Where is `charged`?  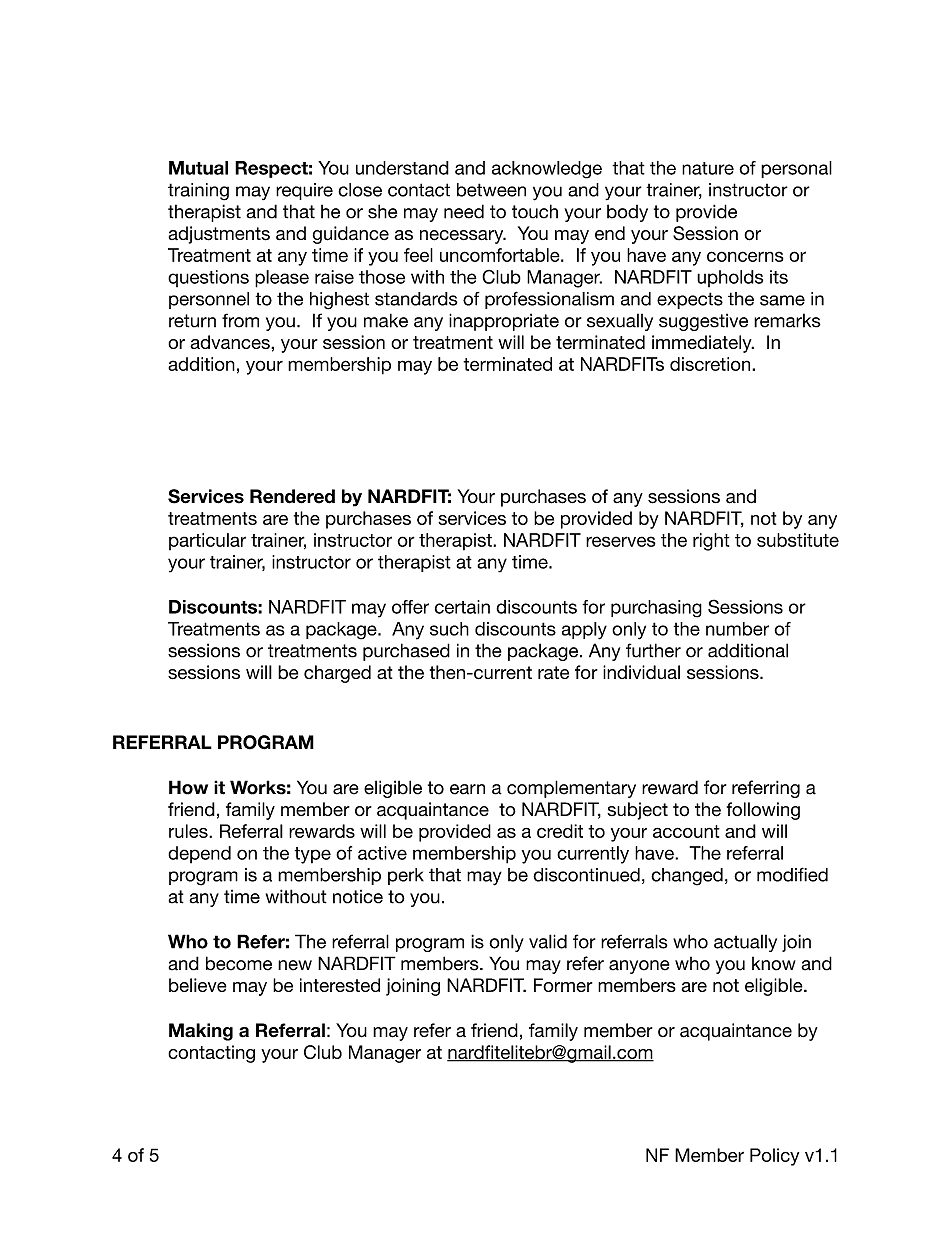
charged is located at coordinates (337, 674).
